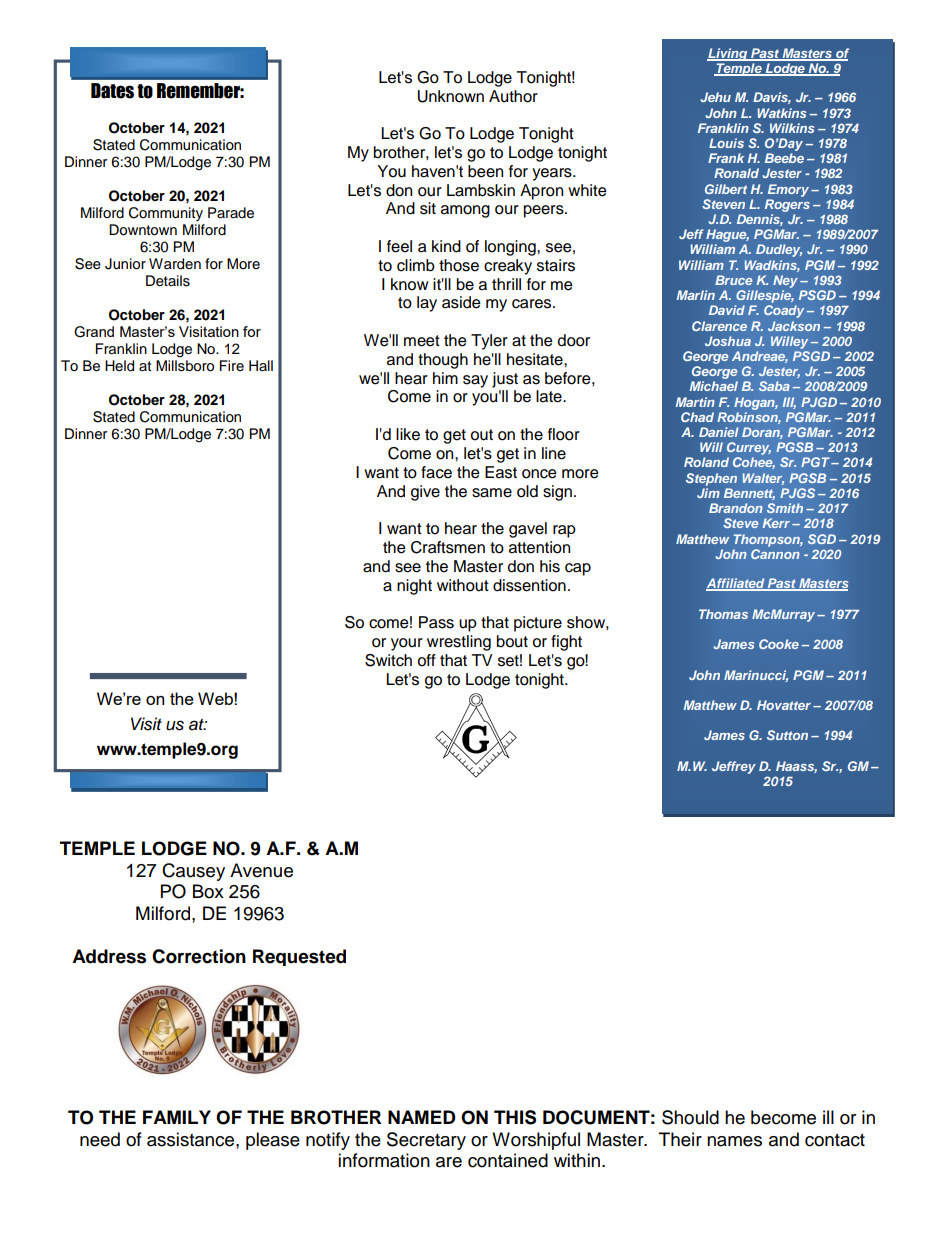 The width and height of the image is (952, 1233). Describe the element at coordinates (208, 891) in the image. I see `Box` at that location.
